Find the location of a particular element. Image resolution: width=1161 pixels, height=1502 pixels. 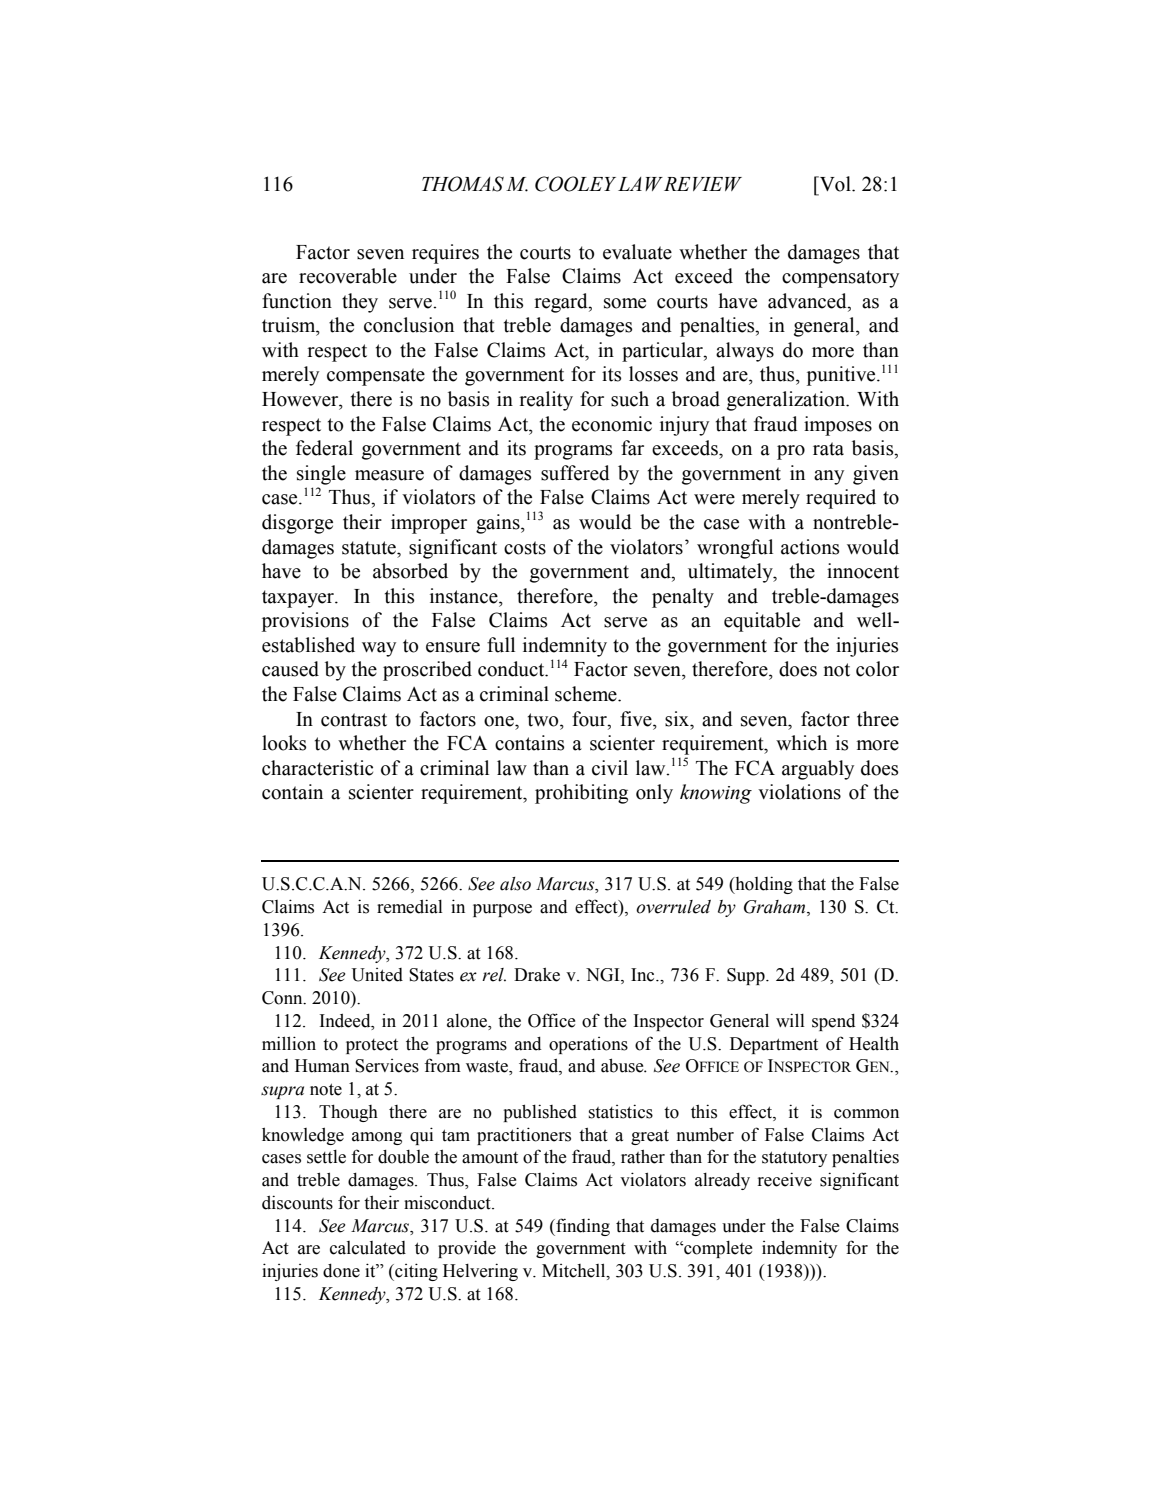

remedial is located at coordinates (410, 906).
